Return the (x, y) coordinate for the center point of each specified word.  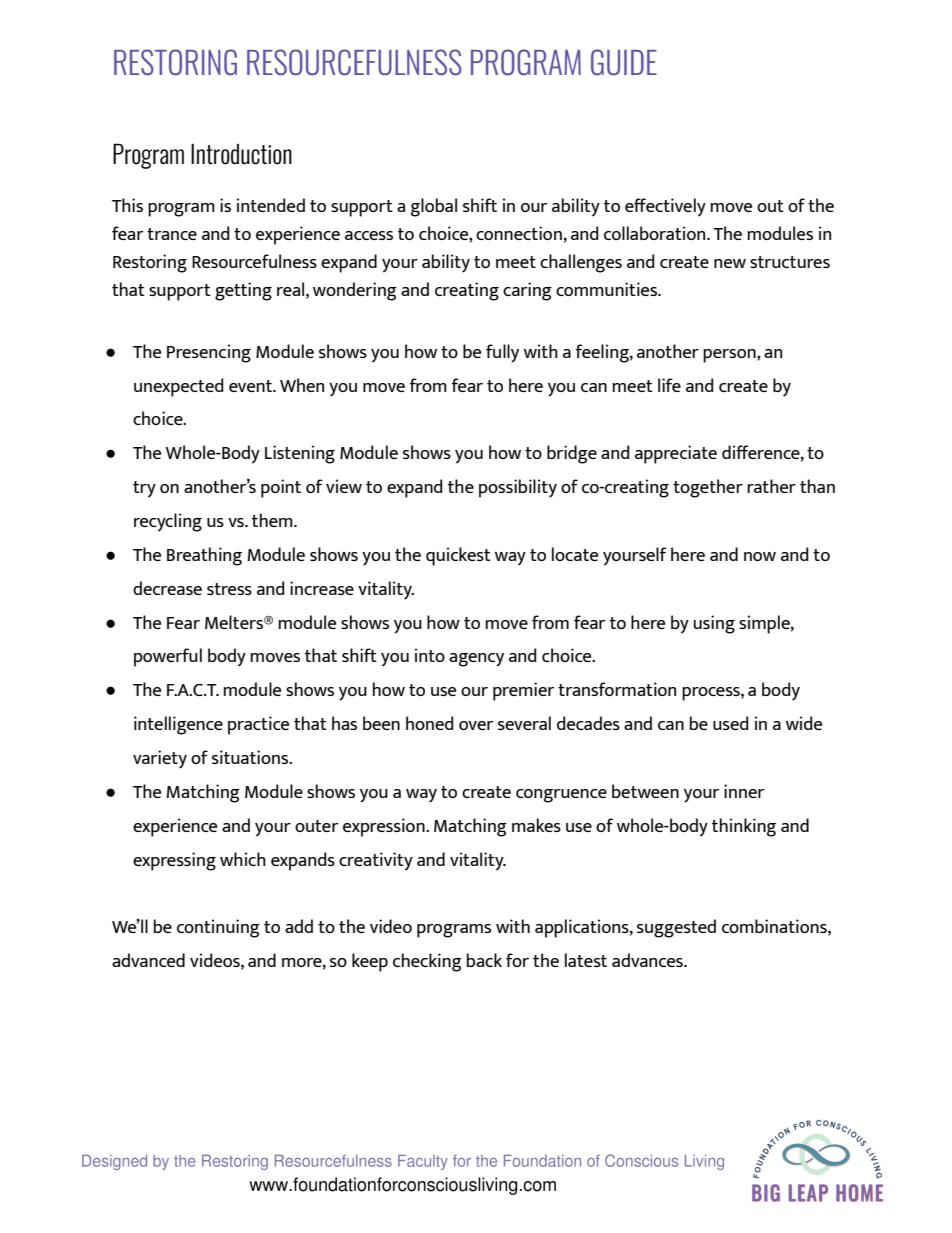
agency (476, 660)
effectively (665, 207)
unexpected (179, 387)
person (730, 356)
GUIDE (624, 62)
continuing (218, 928)
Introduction (241, 154)
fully (502, 353)
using (714, 624)
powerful (168, 657)
